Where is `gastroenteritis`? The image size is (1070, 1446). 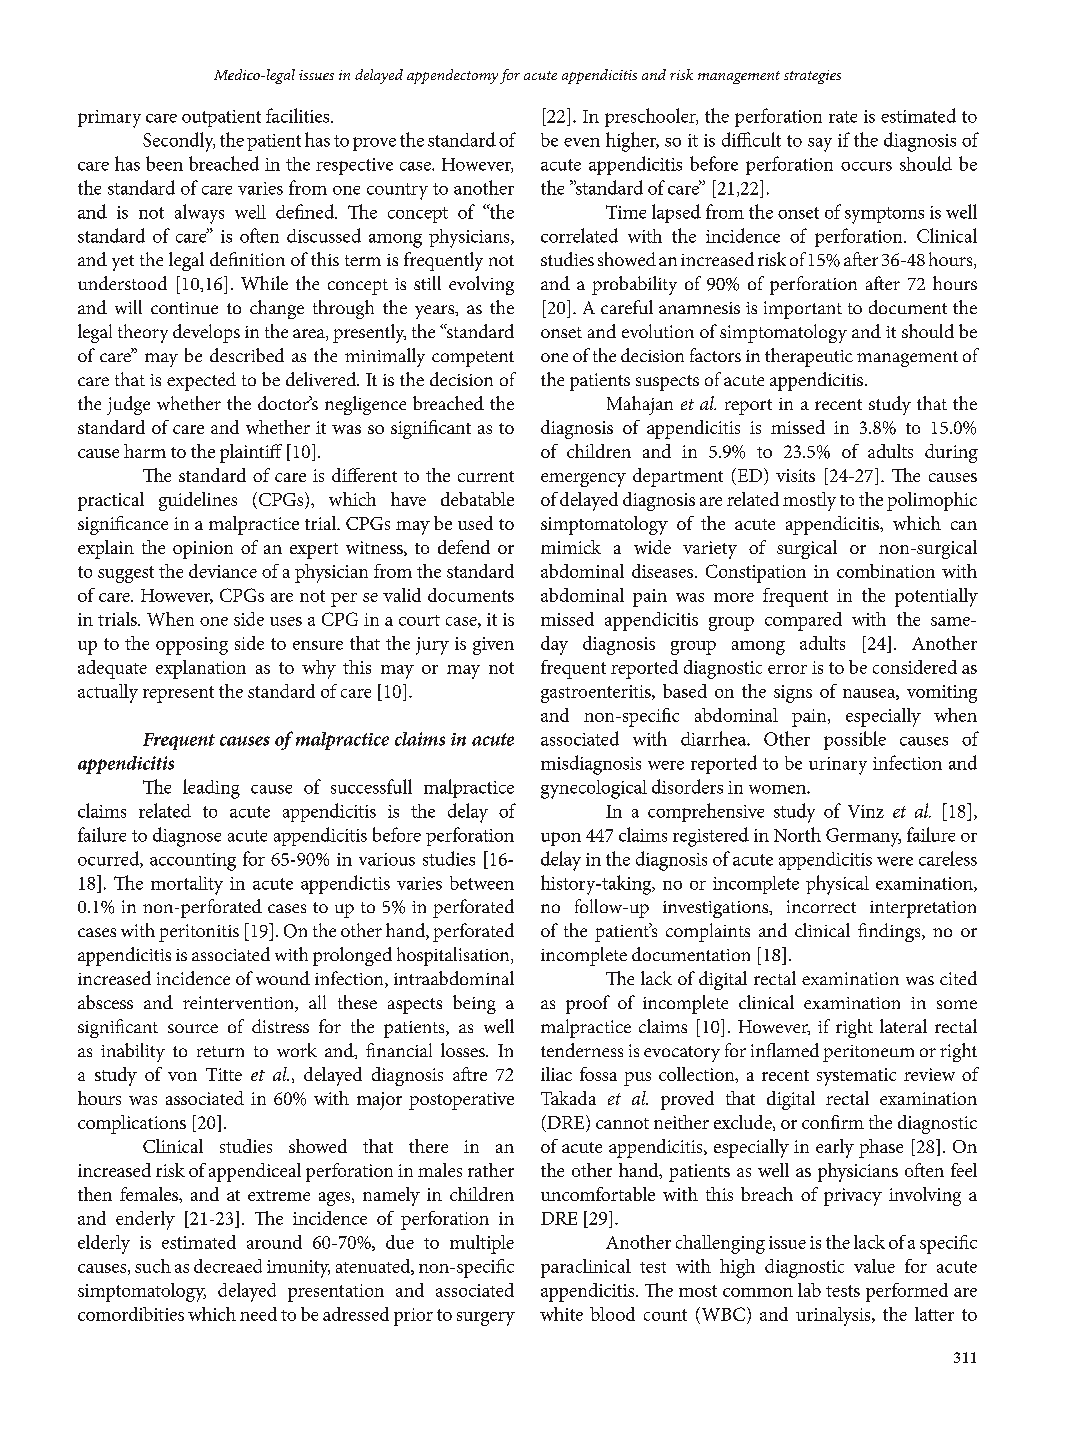
gastroenteritis is located at coordinates (597, 694).
